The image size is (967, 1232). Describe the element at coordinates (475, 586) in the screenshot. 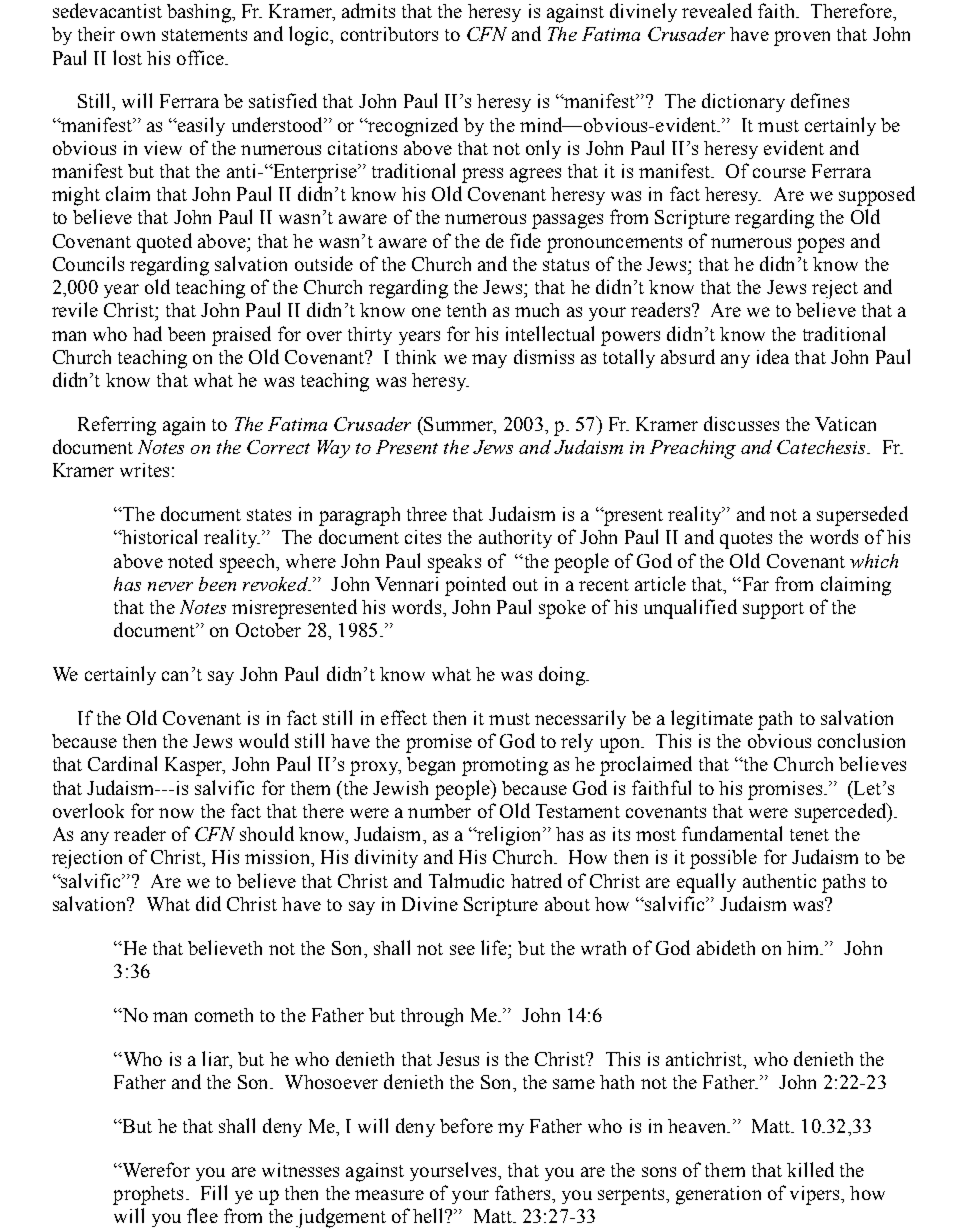

I see `pointed` at that location.
